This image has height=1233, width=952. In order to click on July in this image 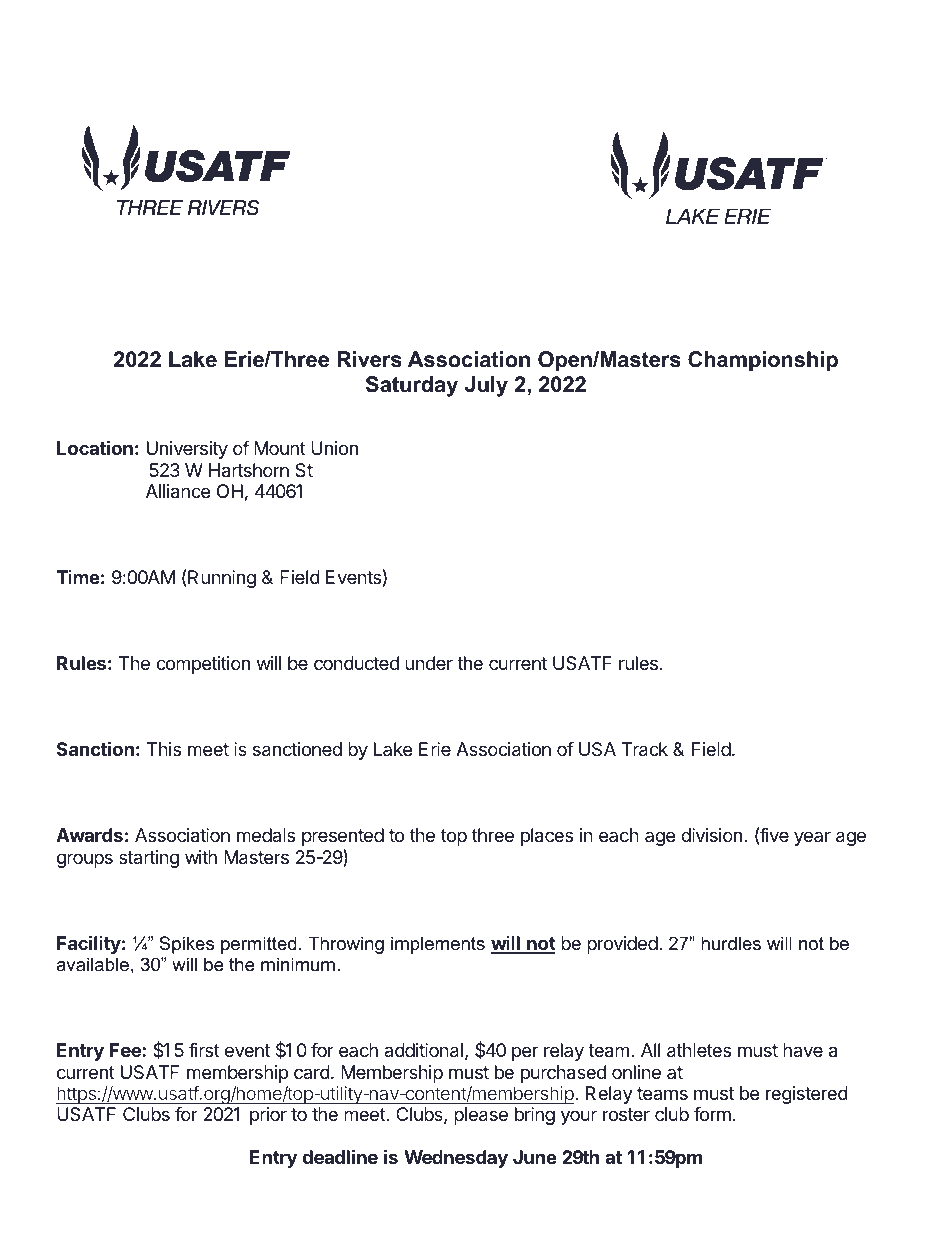, I will do `click(486, 386)`.
